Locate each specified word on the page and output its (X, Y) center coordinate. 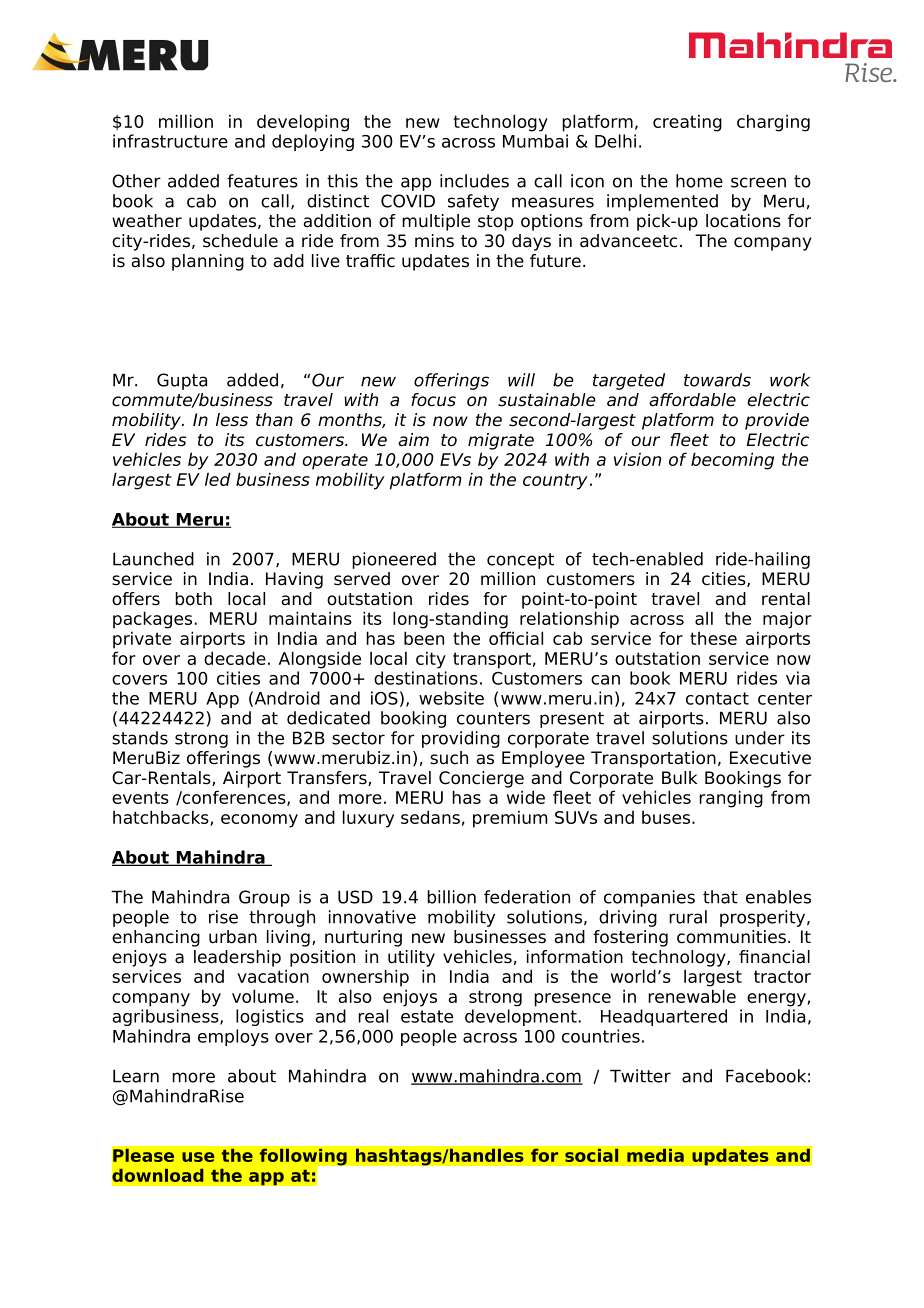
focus (433, 400)
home (699, 181)
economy (259, 821)
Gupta (182, 381)
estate (427, 1016)
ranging (731, 799)
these (713, 638)
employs (233, 1037)
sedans (430, 817)
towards (717, 380)
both (193, 599)
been (424, 638)
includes (474, 181)
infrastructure (170, 141)
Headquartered (664, 1017)
